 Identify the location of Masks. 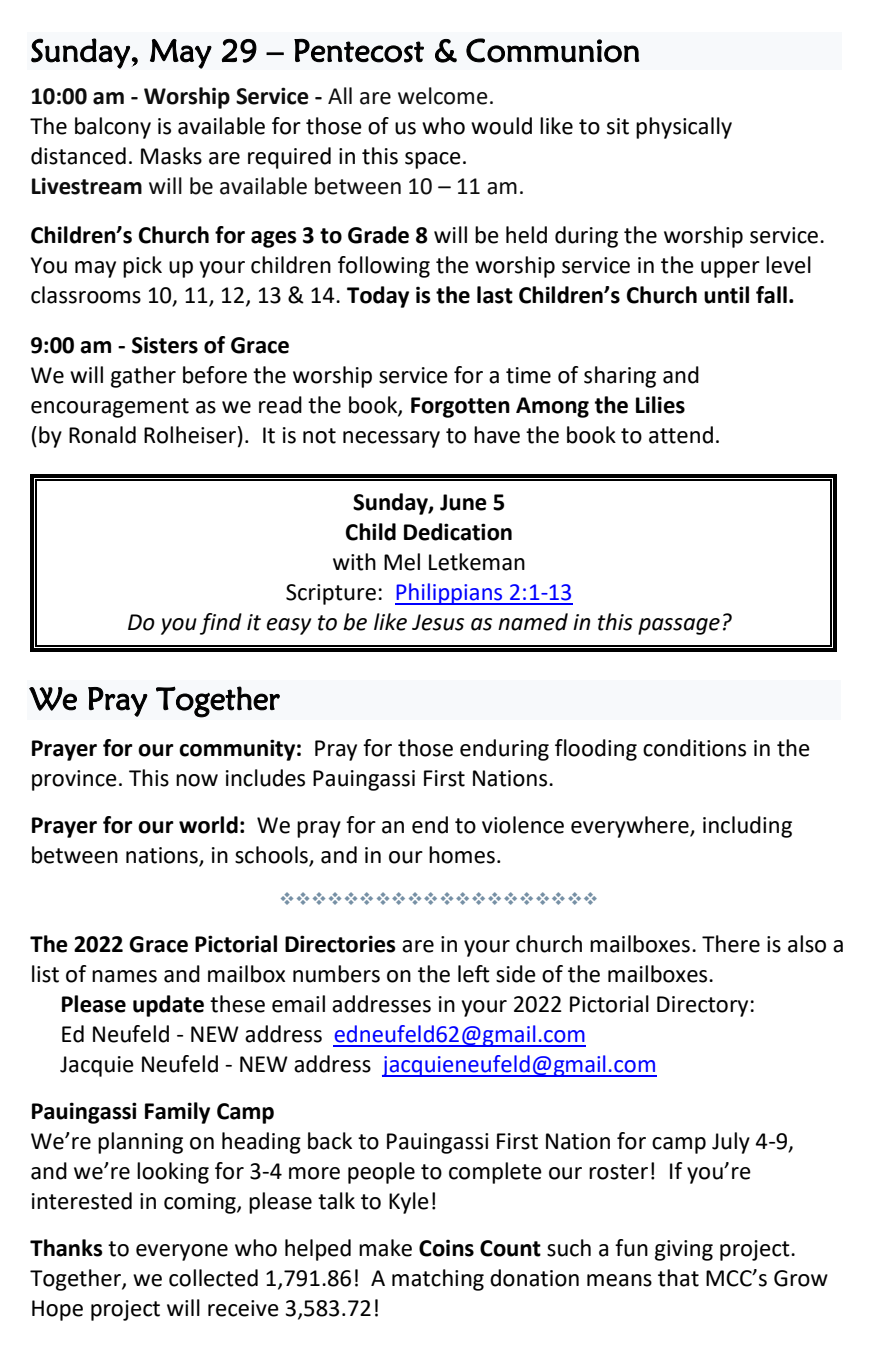
(171, 156).
